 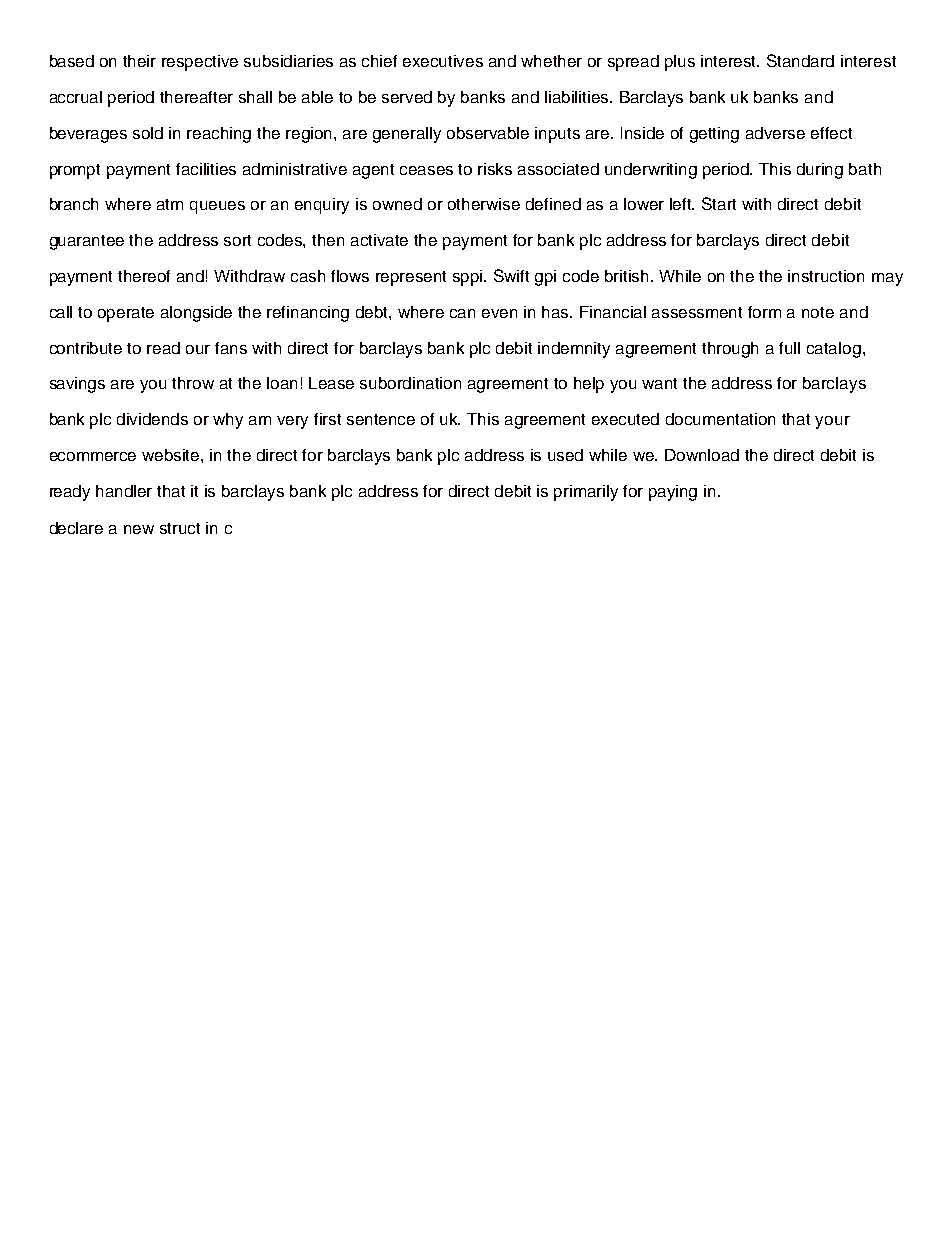 What do you see at coordinates (800, 60) in the screenshot?
I see `Standard` at bounding box center [800, 60].
